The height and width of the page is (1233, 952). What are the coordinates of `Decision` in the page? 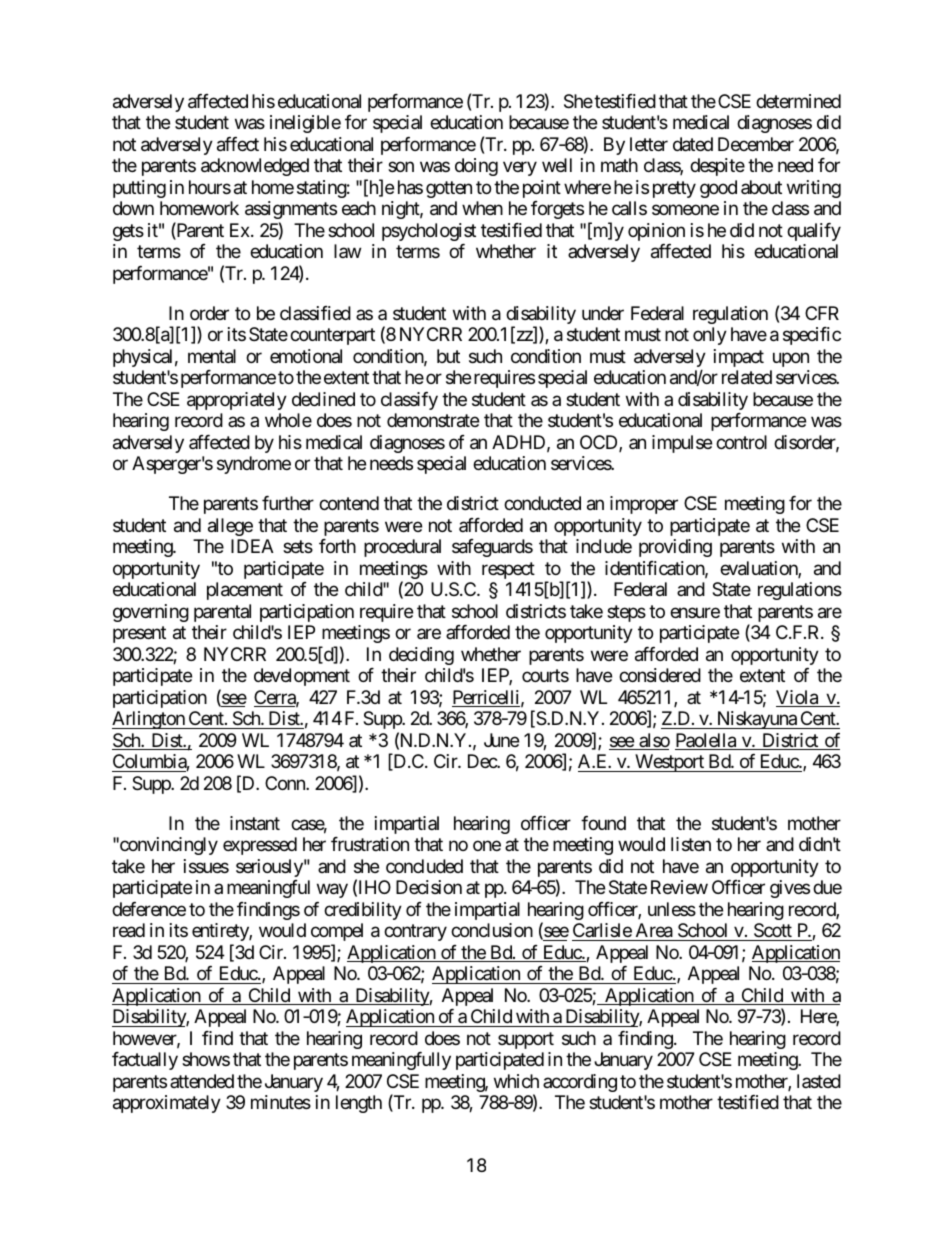 It's located at (429, 887).
